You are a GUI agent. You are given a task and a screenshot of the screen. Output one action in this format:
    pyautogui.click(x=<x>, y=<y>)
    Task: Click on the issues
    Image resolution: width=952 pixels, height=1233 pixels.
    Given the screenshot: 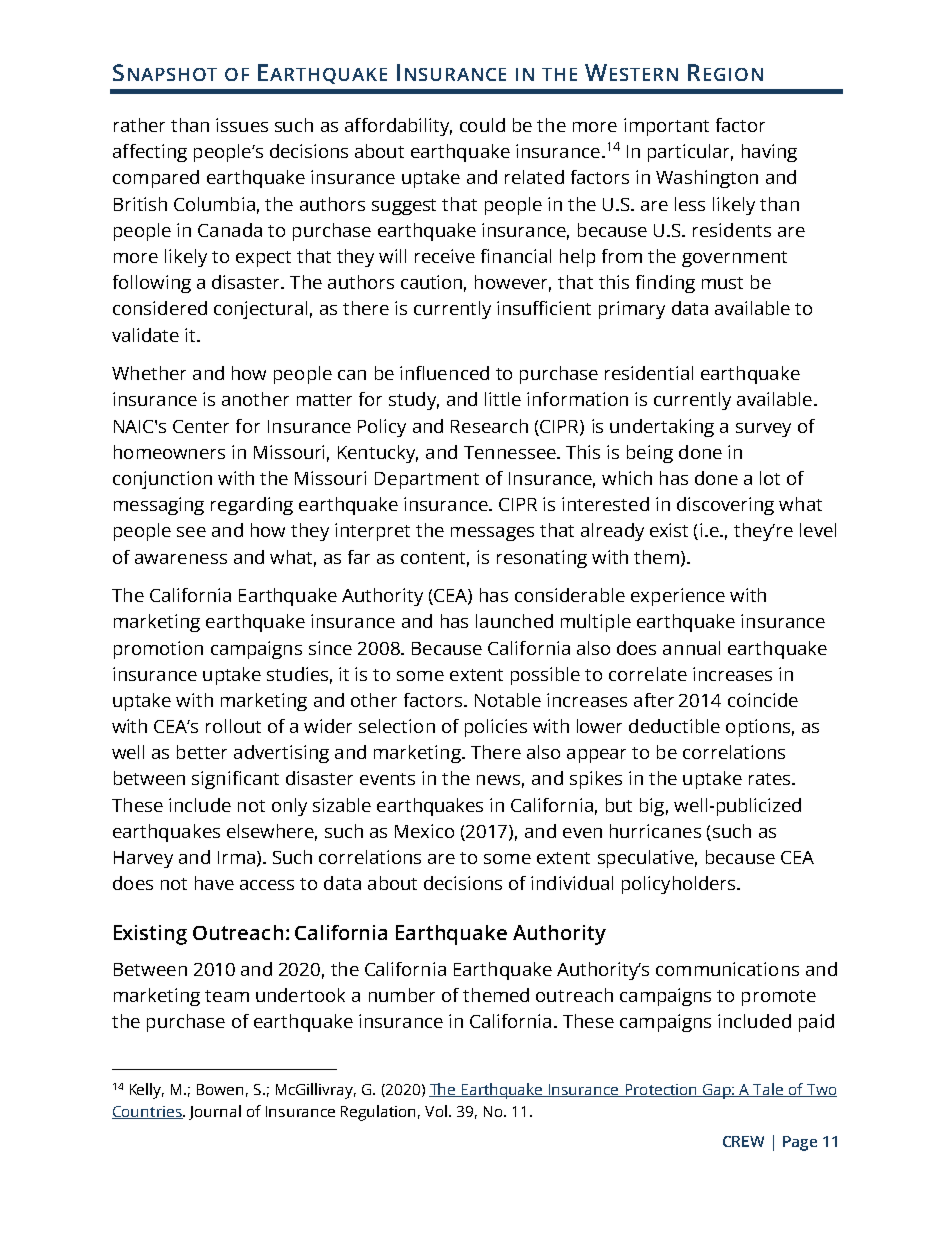 What is the action you would take?
    pyautogui.click(x=242, y=125)
